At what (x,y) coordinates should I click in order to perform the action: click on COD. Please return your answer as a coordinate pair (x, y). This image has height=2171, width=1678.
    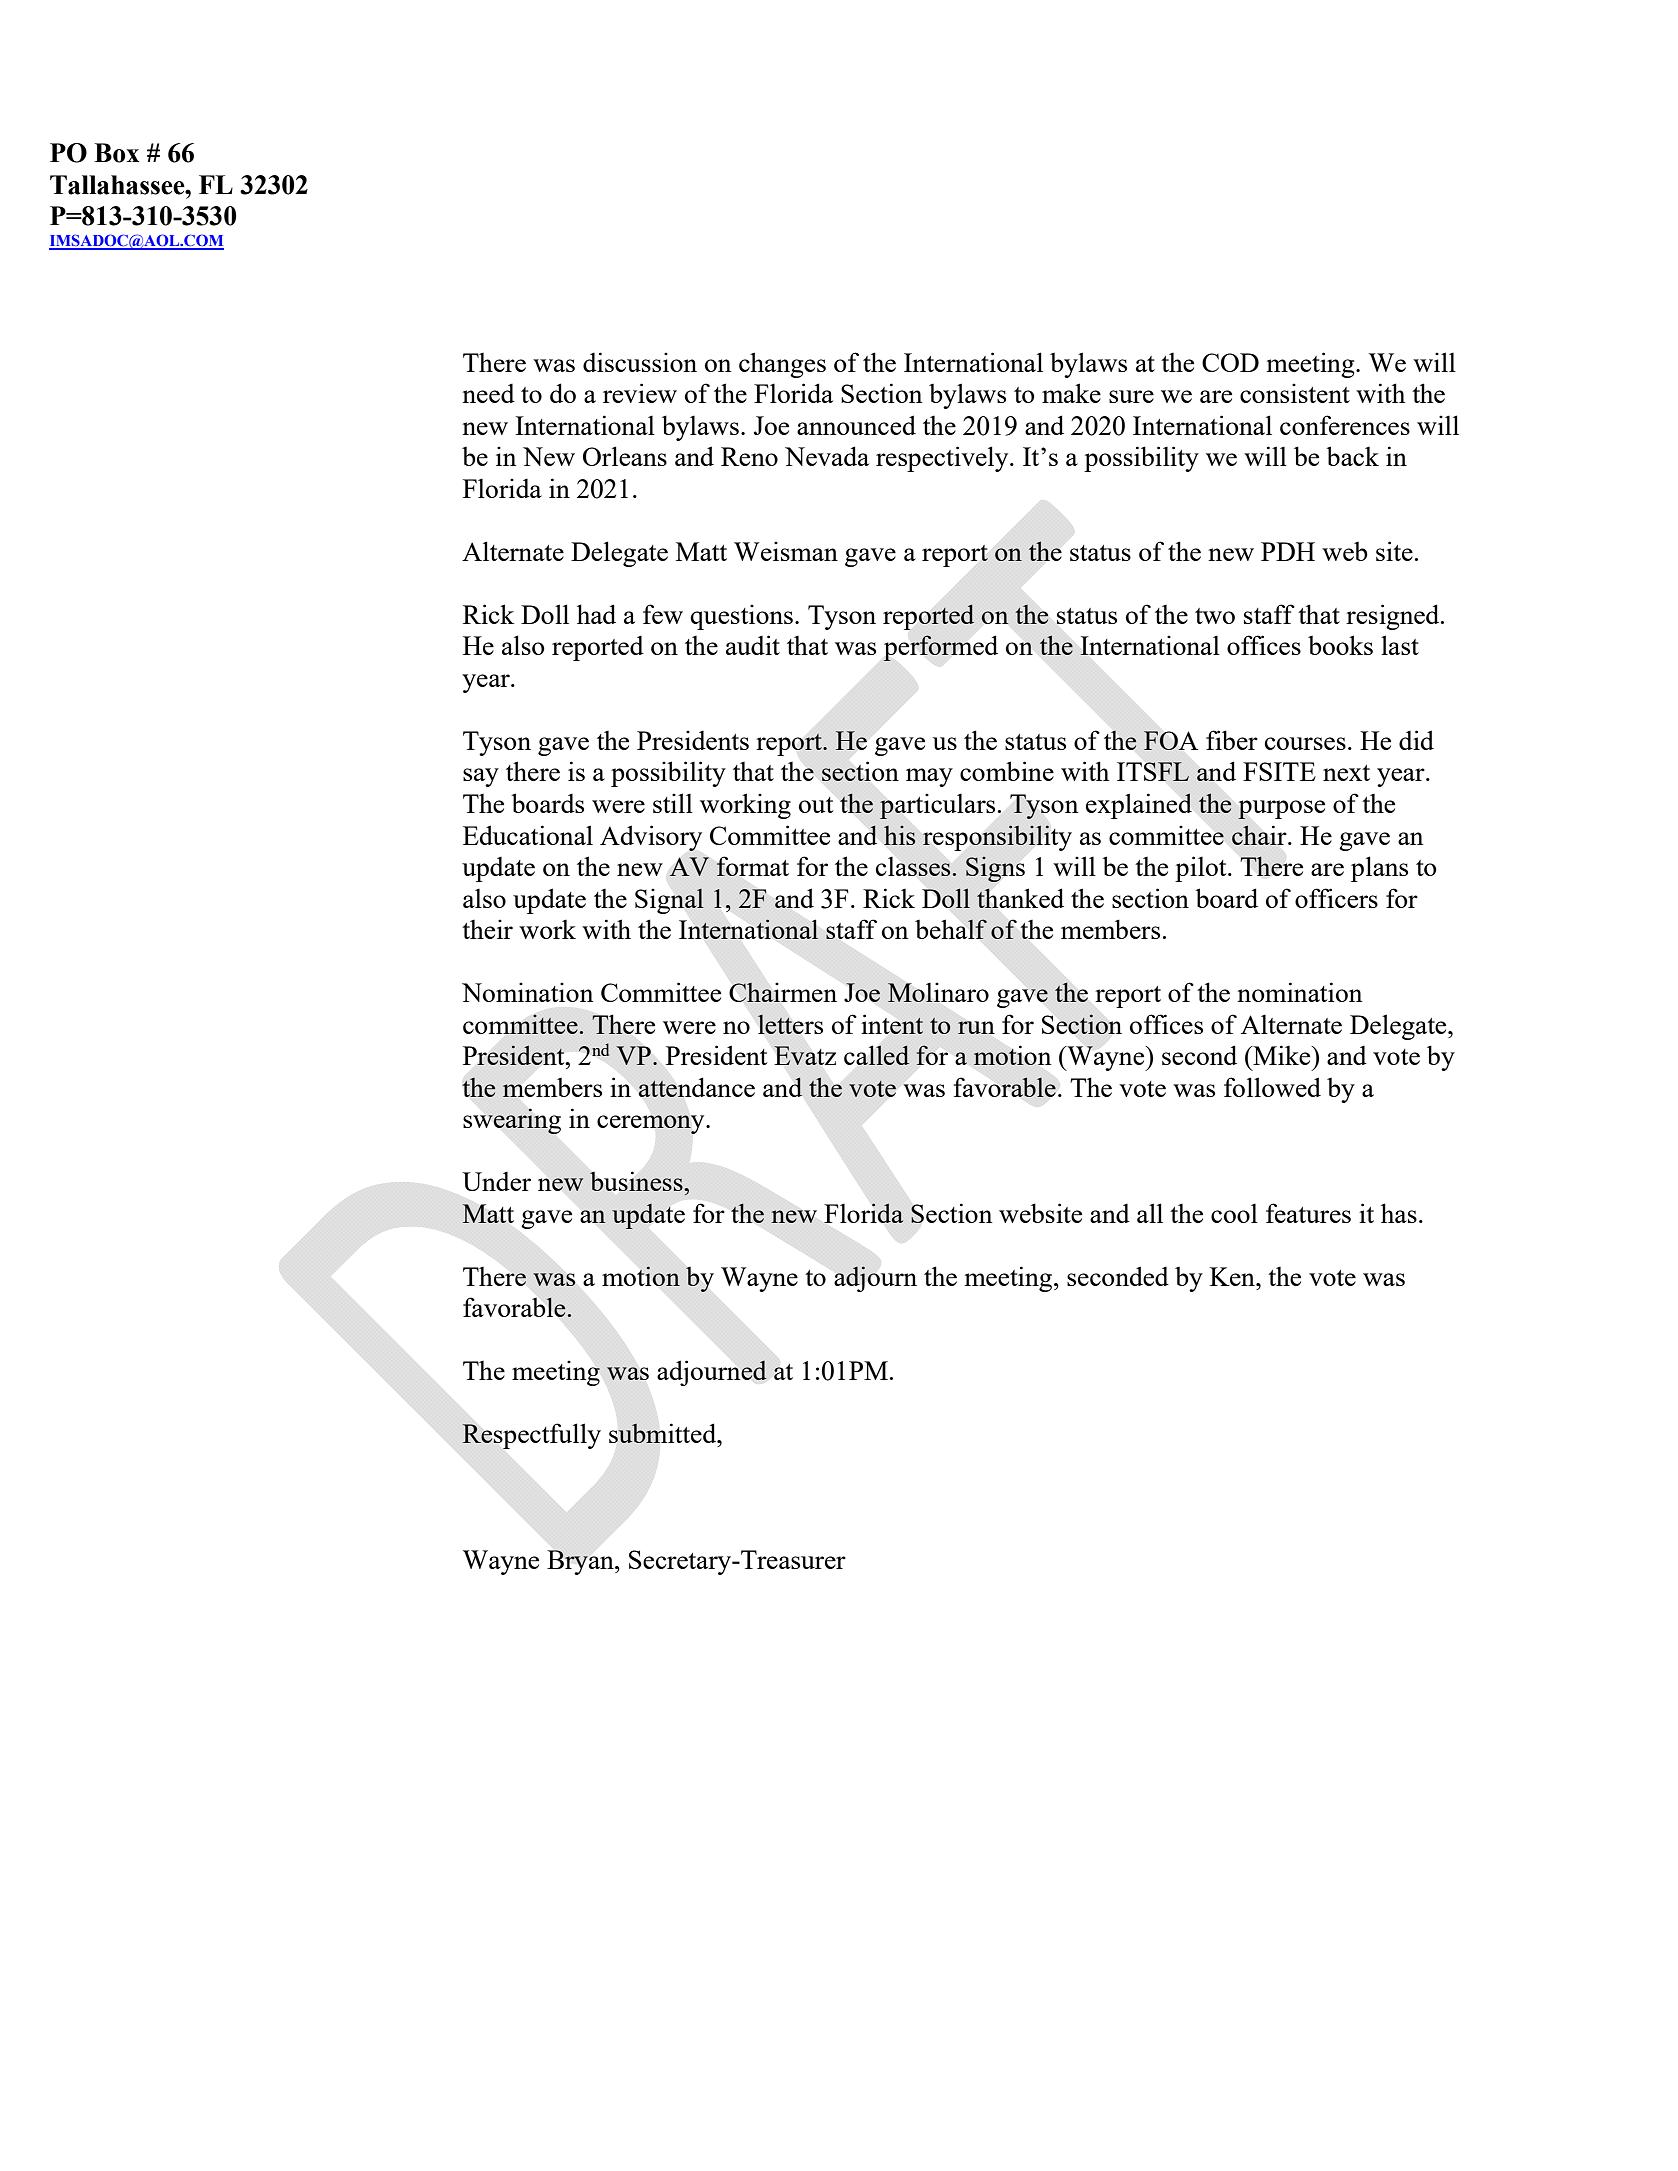
    Looking at the image, I should click on (1230, 362).
